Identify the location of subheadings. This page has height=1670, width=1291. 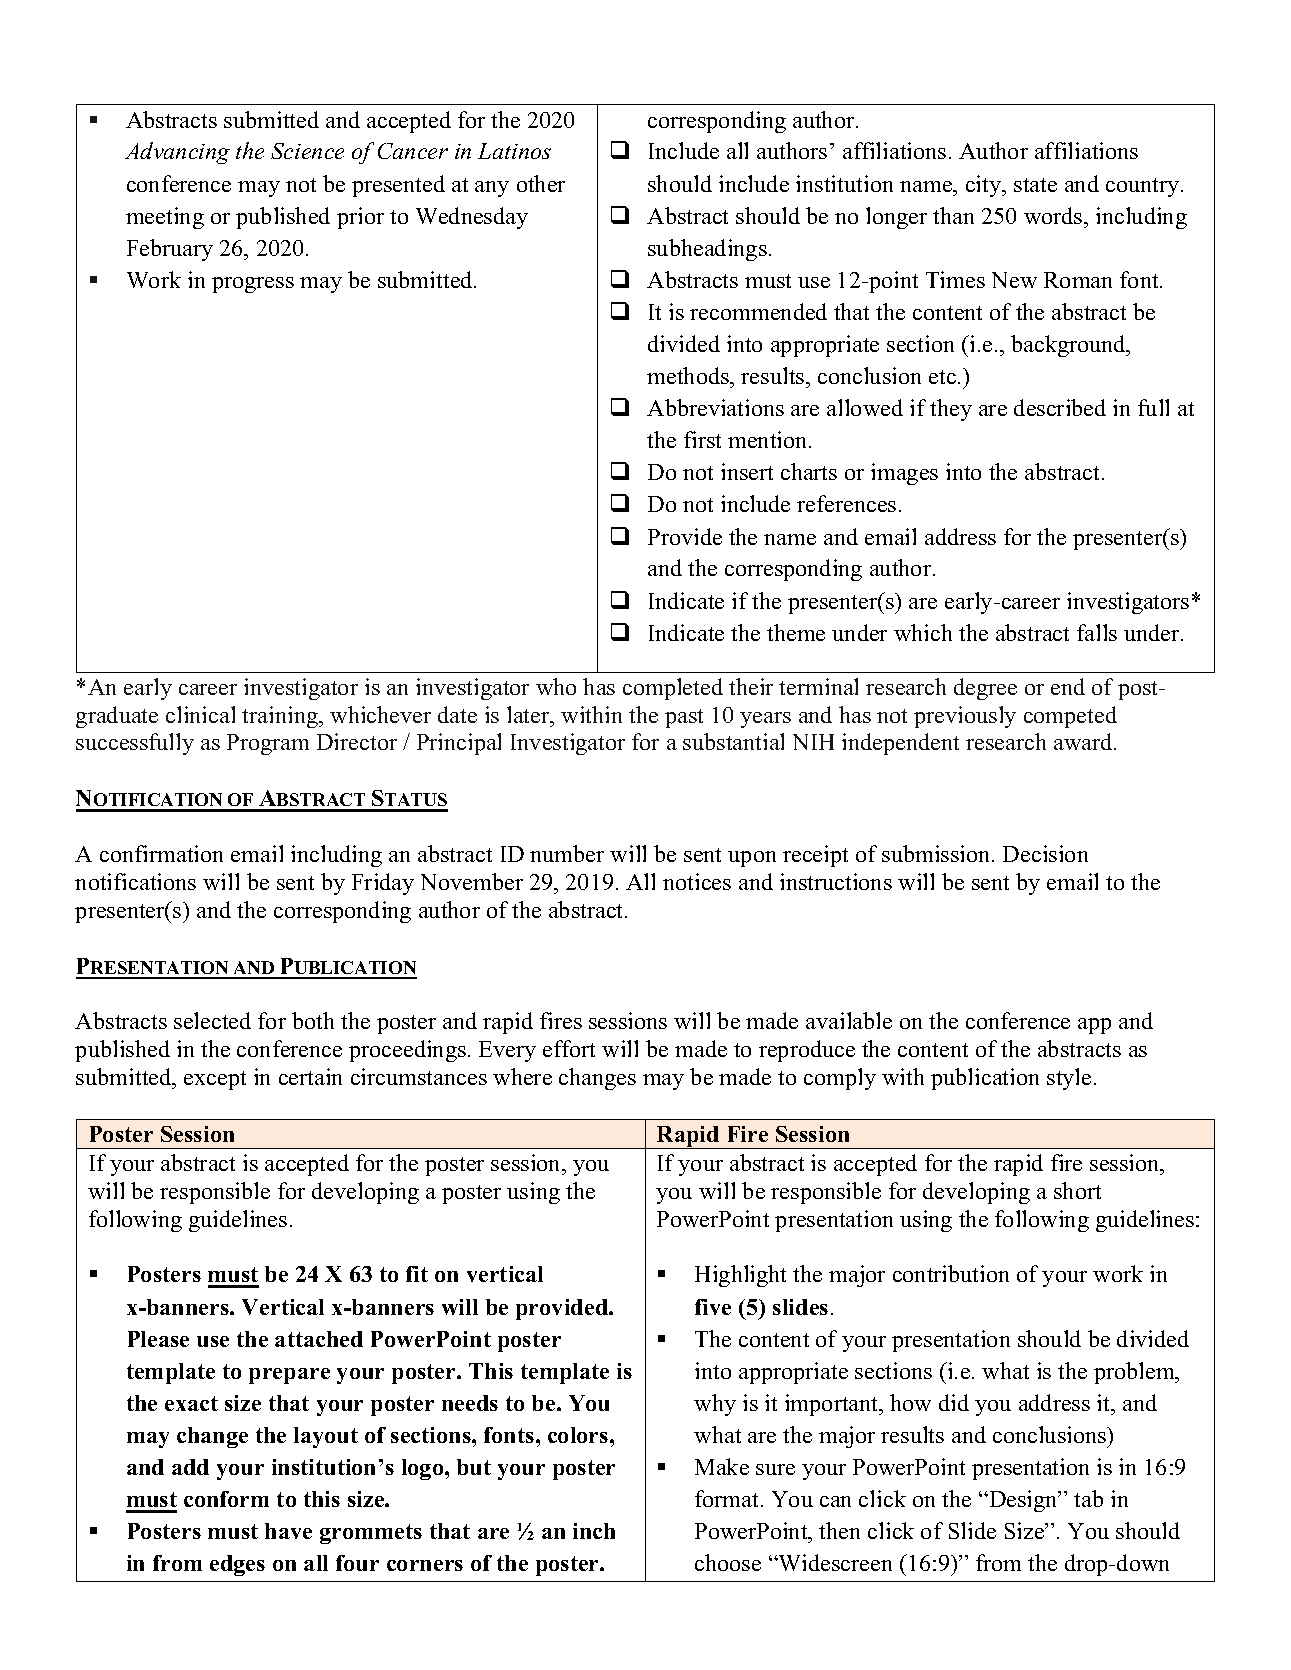
(707, 250).
